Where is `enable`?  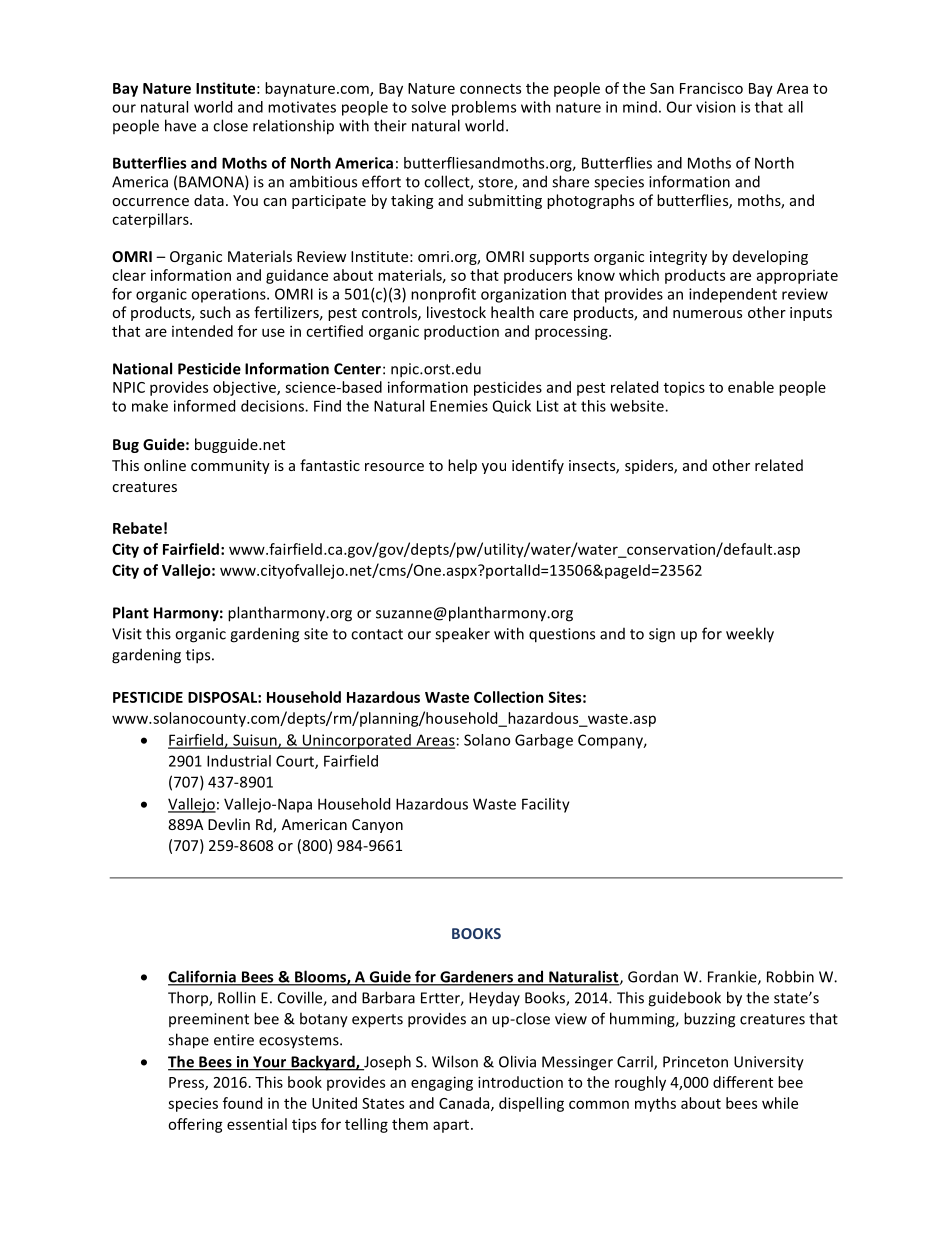 enable is located at coordinates (751, 387).
